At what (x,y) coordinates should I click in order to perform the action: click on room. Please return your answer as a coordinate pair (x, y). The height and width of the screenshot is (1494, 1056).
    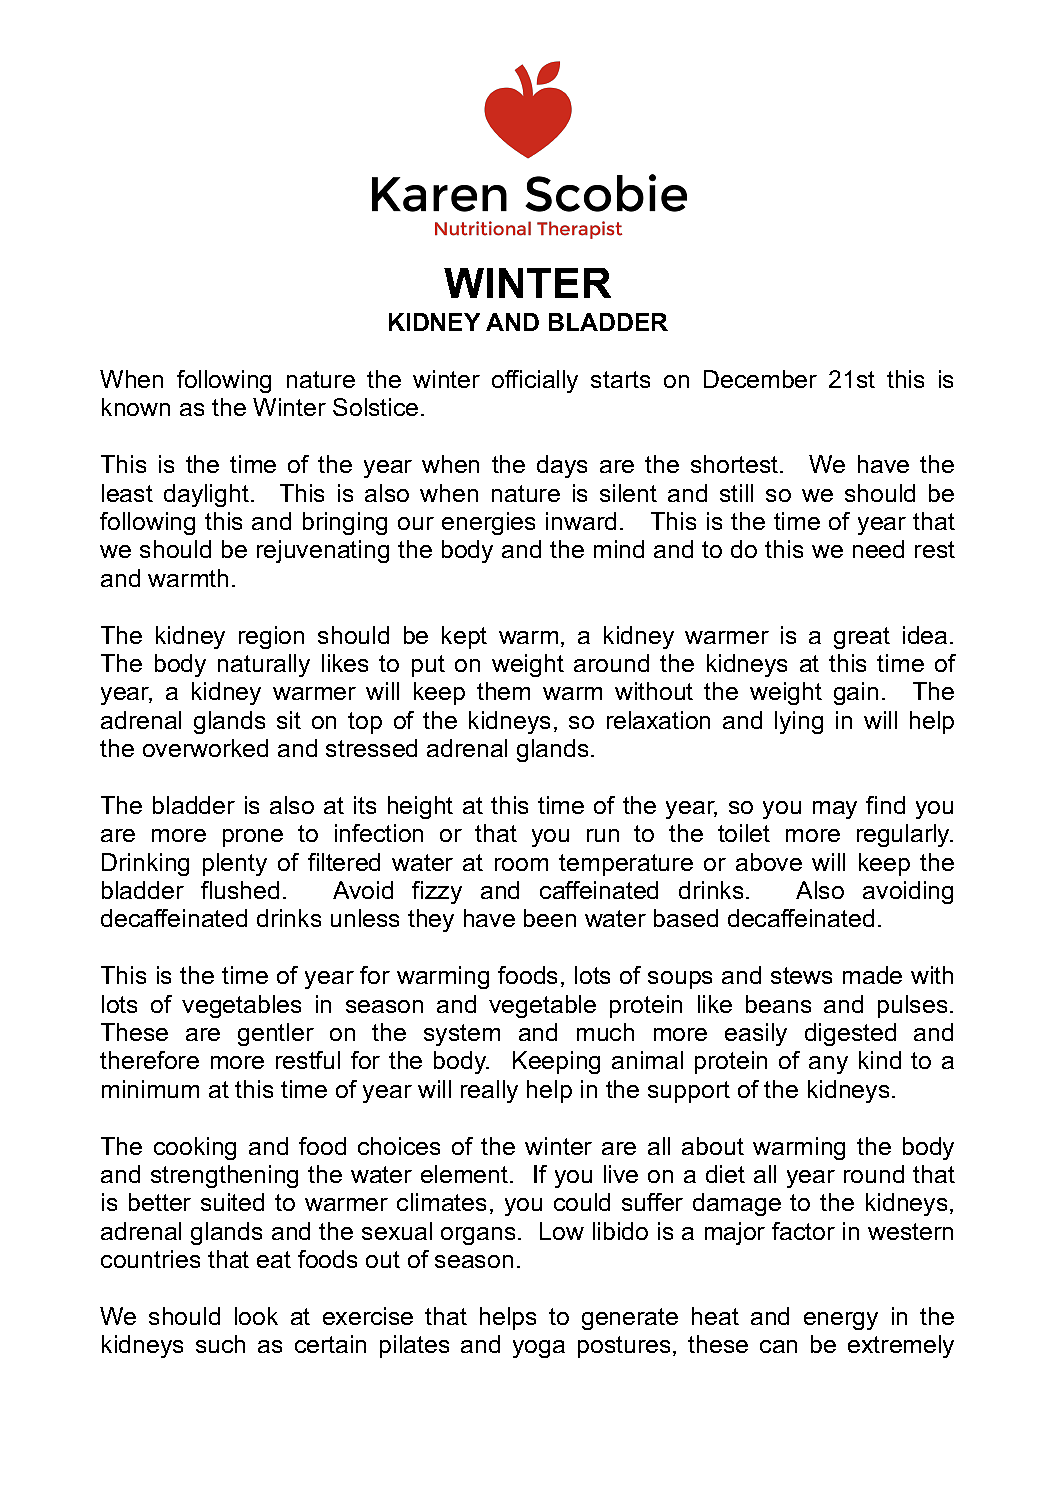
    Looking at the image, I should click on (521, 864).
